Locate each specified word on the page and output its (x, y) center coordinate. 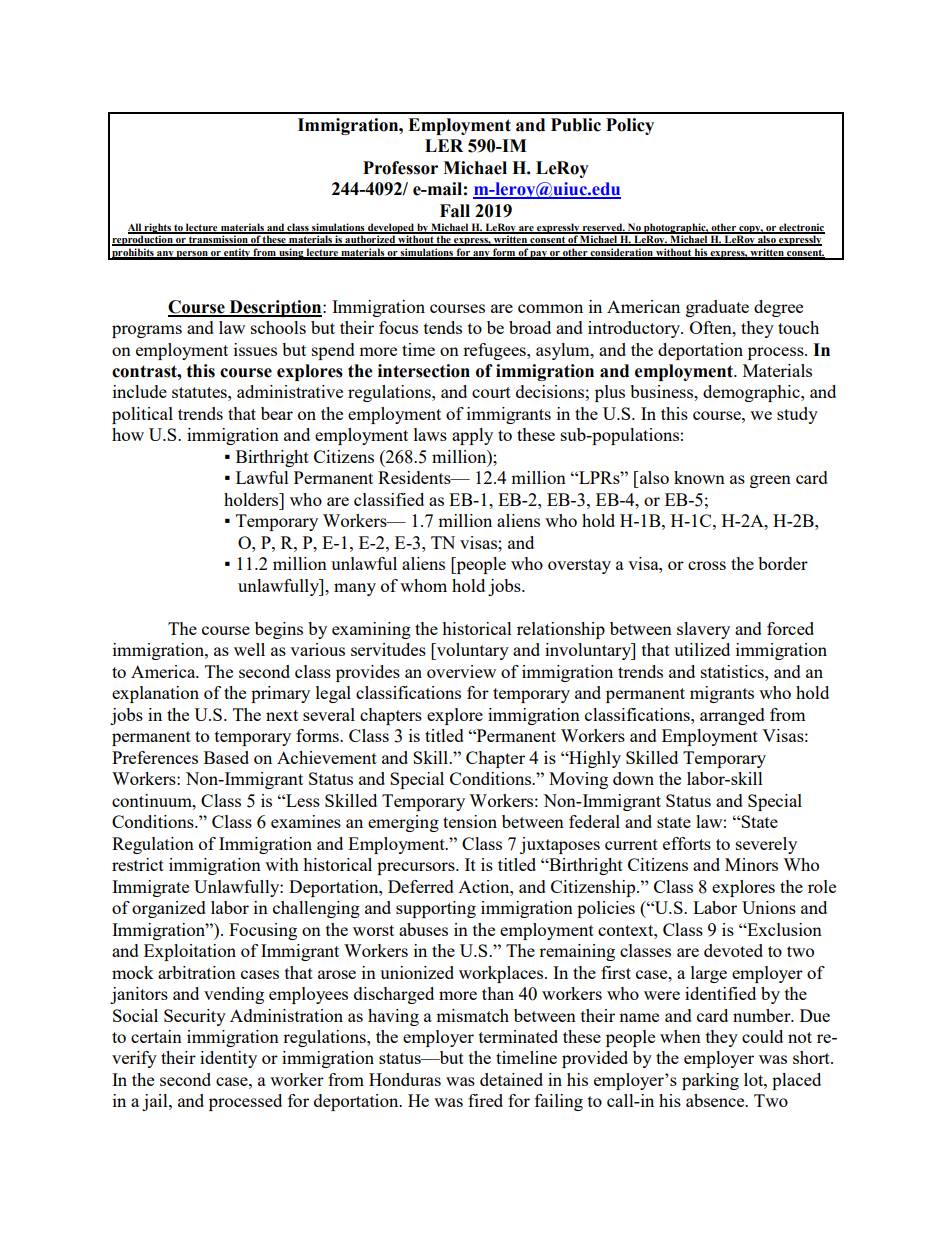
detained (511, 1079)
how (128, 434)
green (770, 481)
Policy (630, 126)
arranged (732, 716)
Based (226, 757)
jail (156, 1102)
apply (472, 436)
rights (158, 229)
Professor (400, 168)
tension (470, 821)
